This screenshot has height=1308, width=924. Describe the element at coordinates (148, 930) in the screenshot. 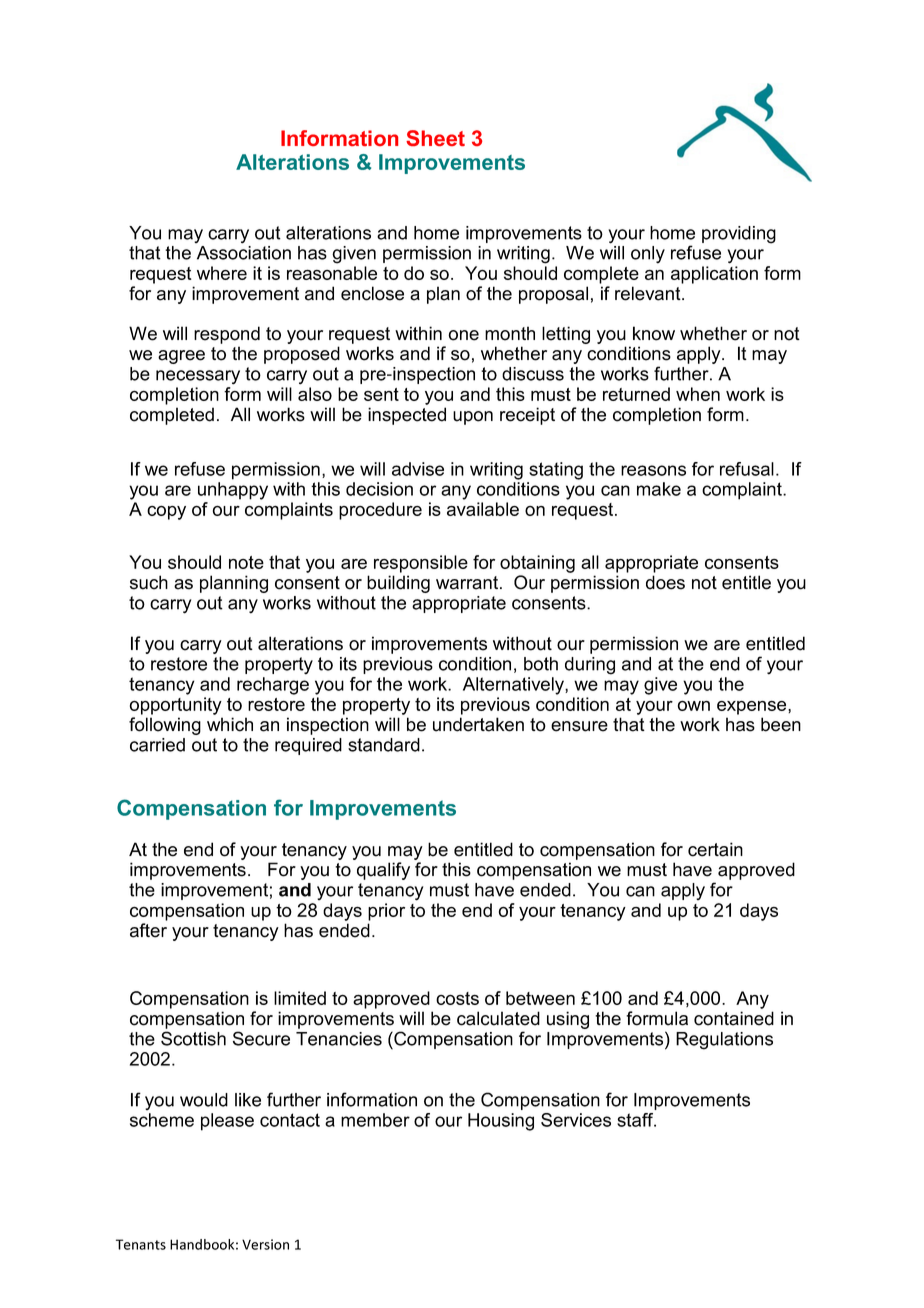

I see `after` at that location.
